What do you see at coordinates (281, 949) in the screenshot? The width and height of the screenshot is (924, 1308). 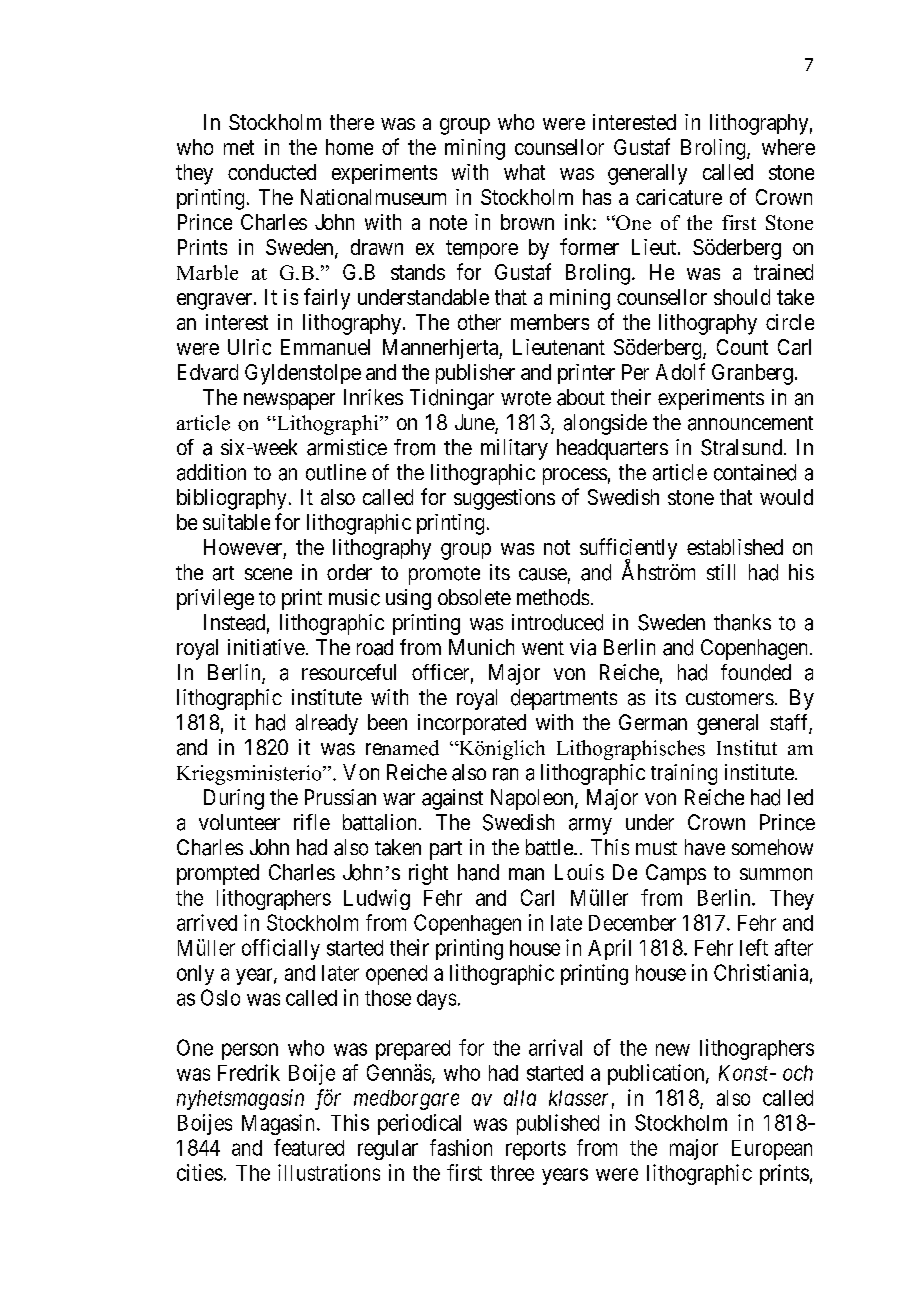 I see `officially` at bounding box center [281, 949].
